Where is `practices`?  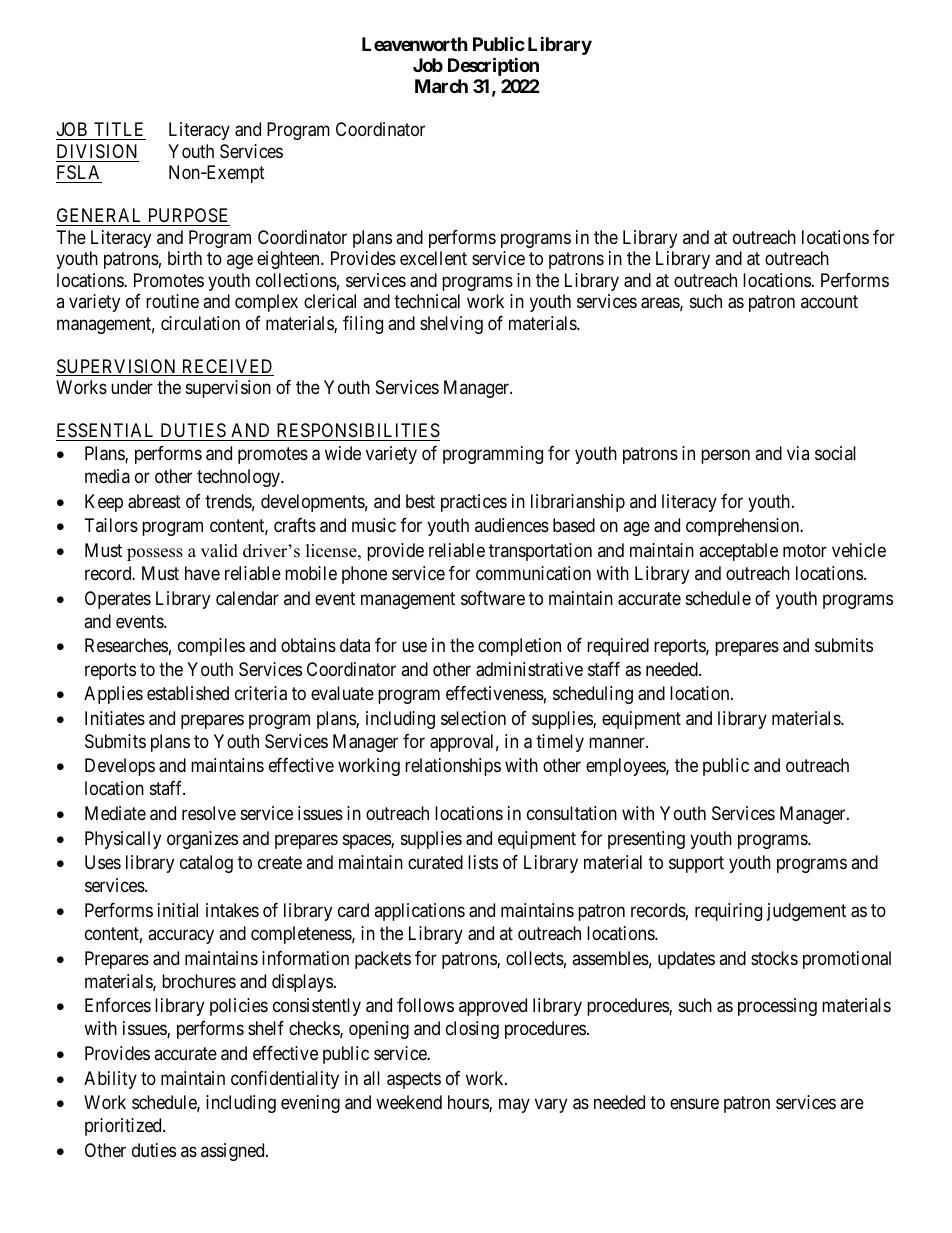
practices is located at coordinates (474, 503).
